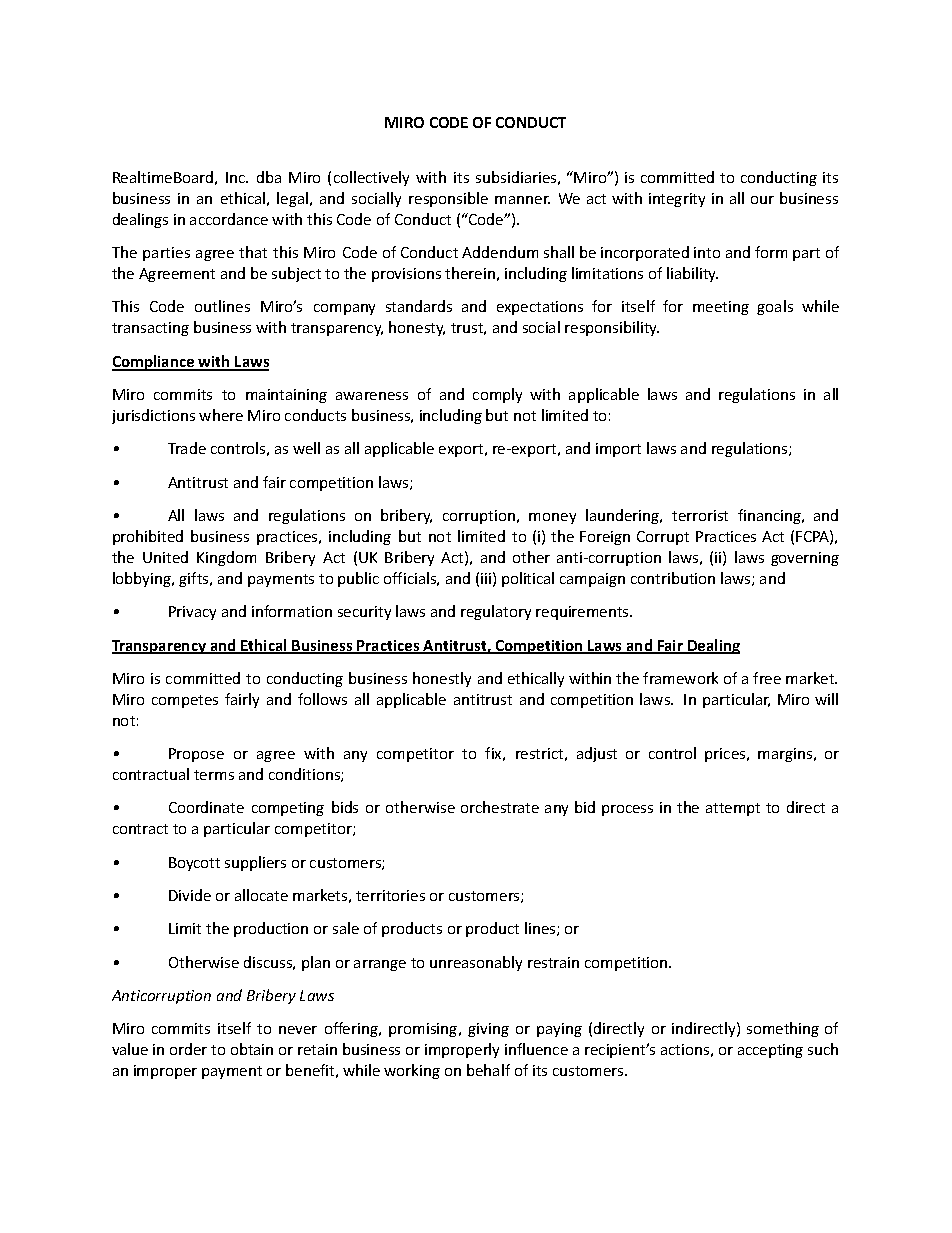 This page has height=1233, width=952. I want to click on free, so click(767, 678).
